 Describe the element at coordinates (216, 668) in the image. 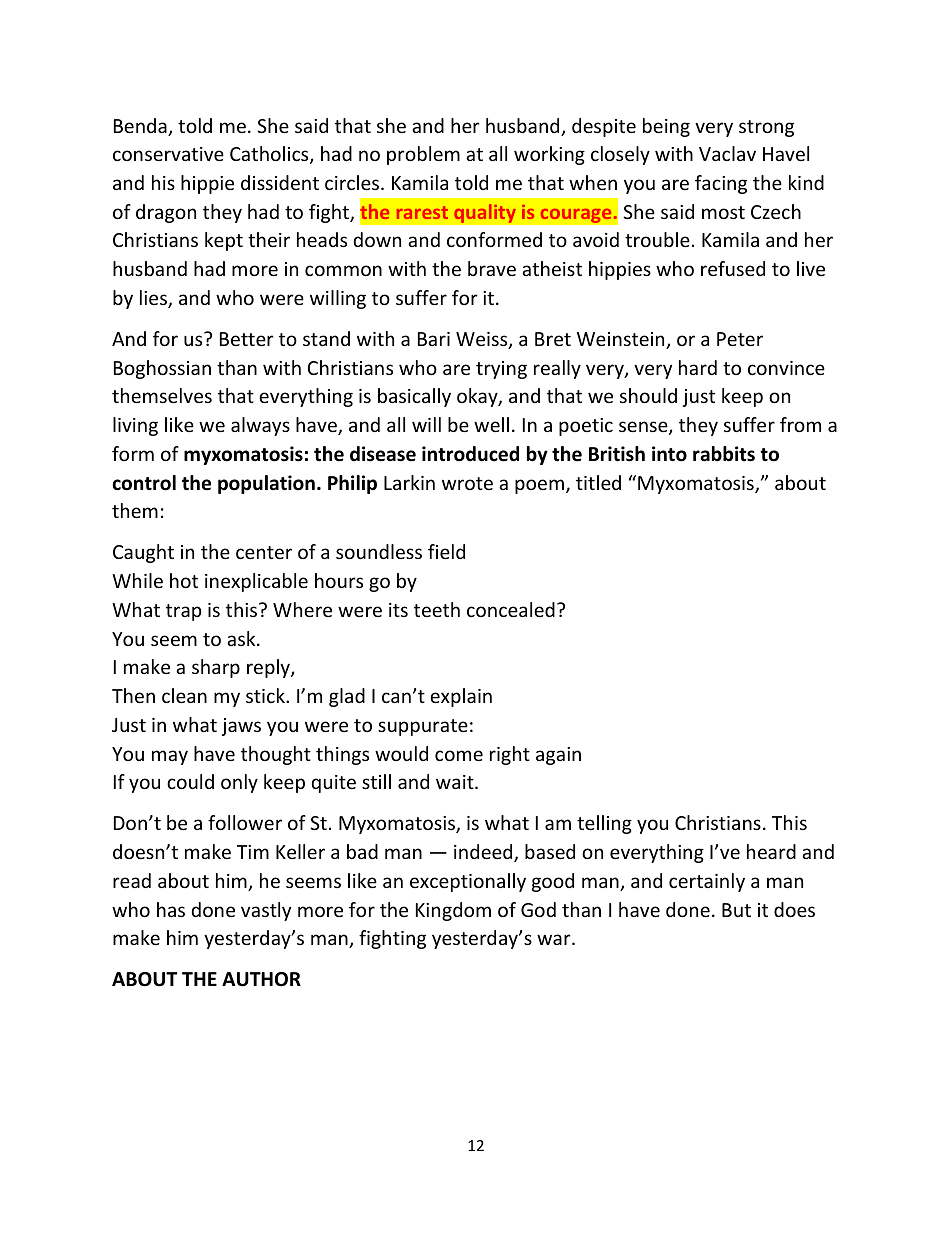

I see `sharp` at that location.
